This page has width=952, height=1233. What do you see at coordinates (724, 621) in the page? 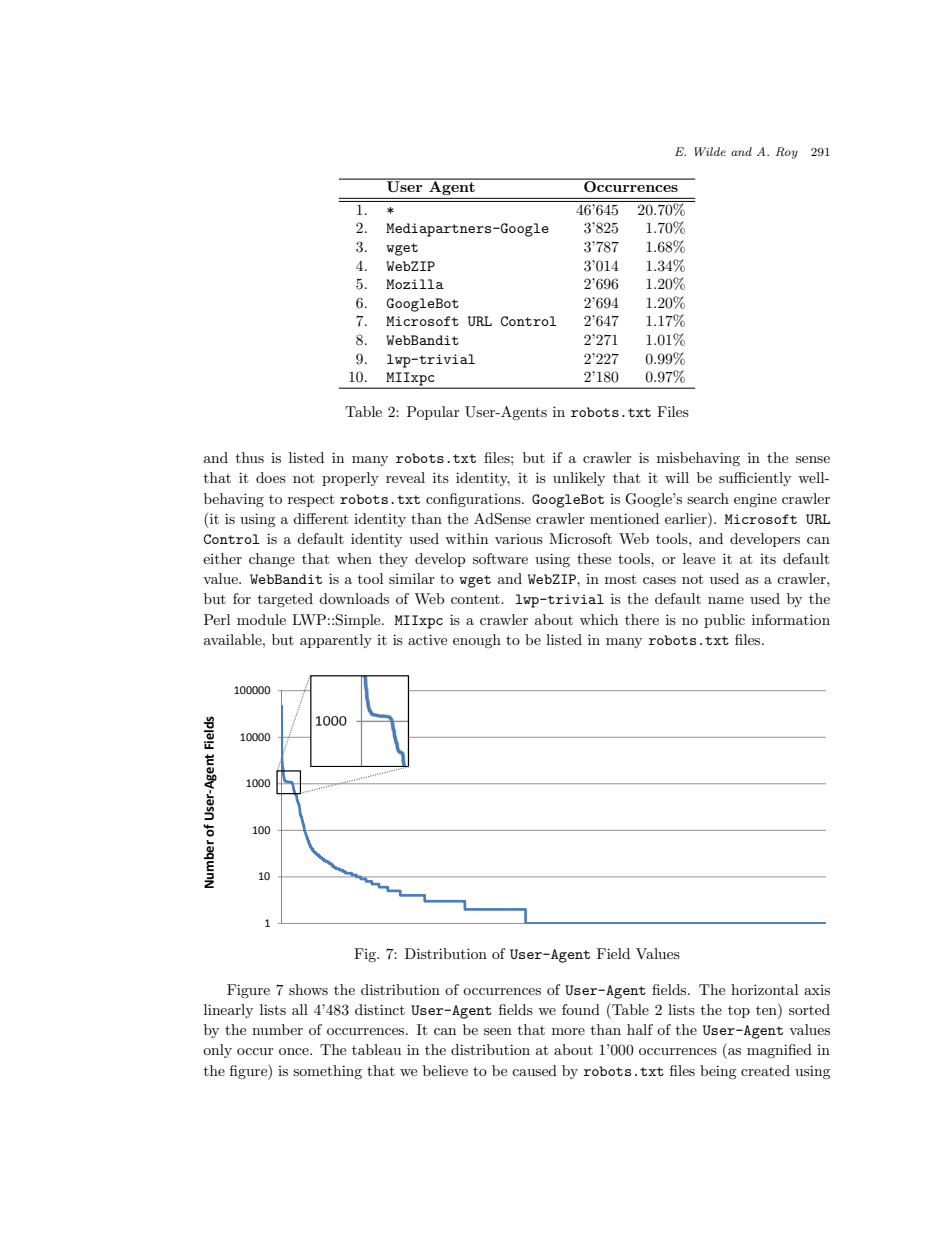
I see `public` at bounding box center [724, 621].
